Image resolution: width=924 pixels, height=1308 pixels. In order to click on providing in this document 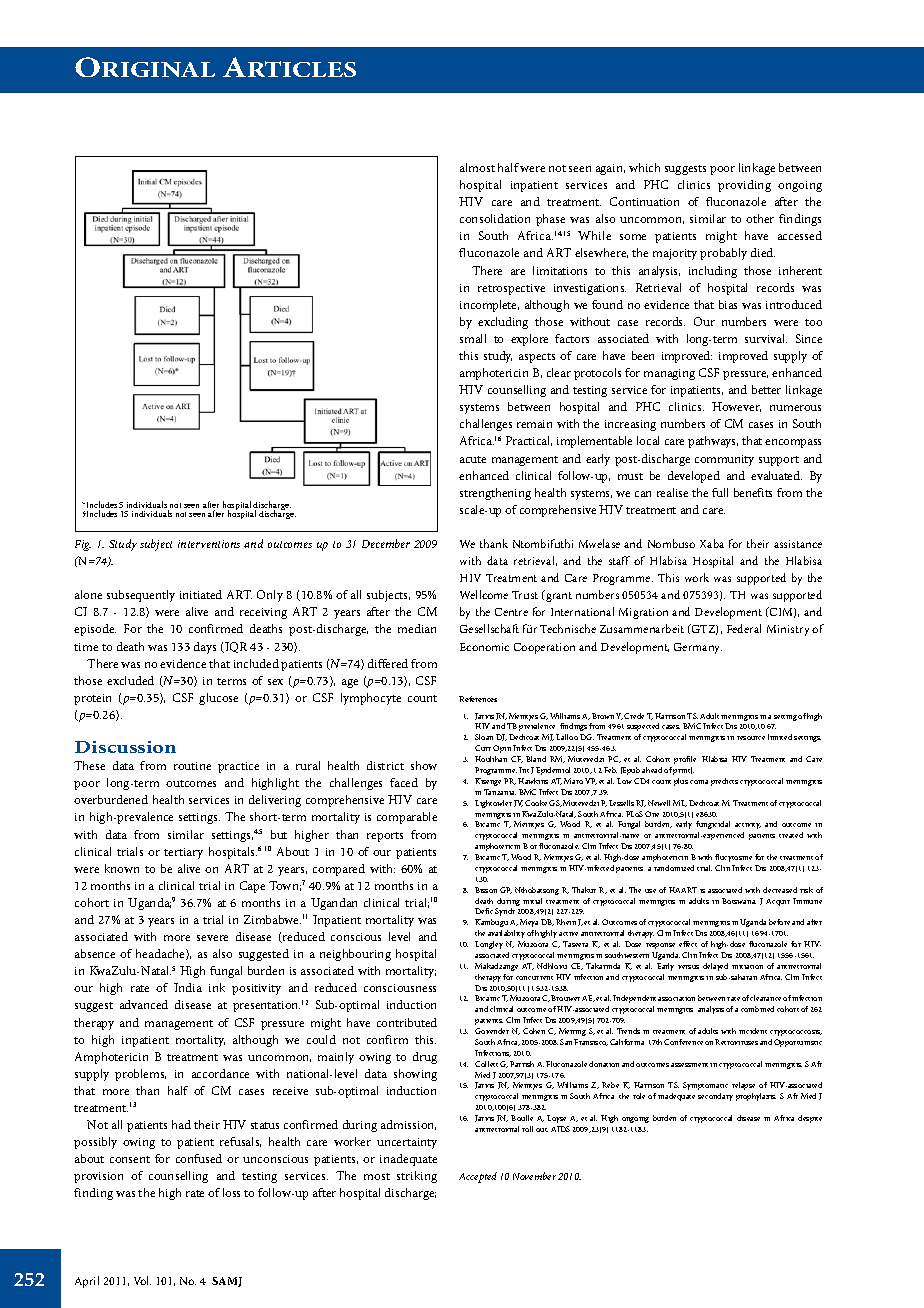, I will do `click(744, 186)`.
